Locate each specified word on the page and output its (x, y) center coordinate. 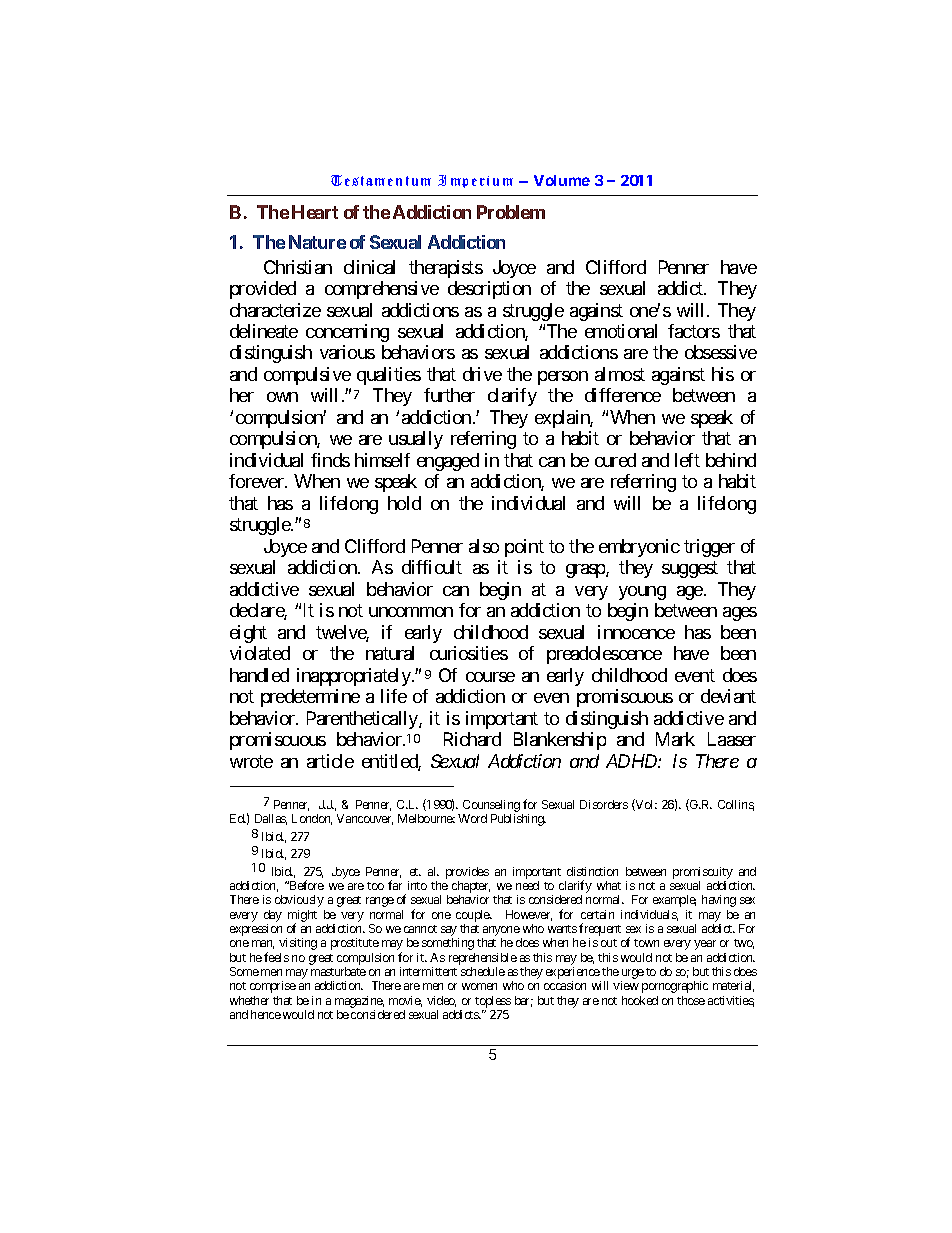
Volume (562, 180)
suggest (690, 570)
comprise (273, 987)
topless (493, 1002)
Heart (315, 212)
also (484, 546)
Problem (511, 212)
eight (248, 634)
